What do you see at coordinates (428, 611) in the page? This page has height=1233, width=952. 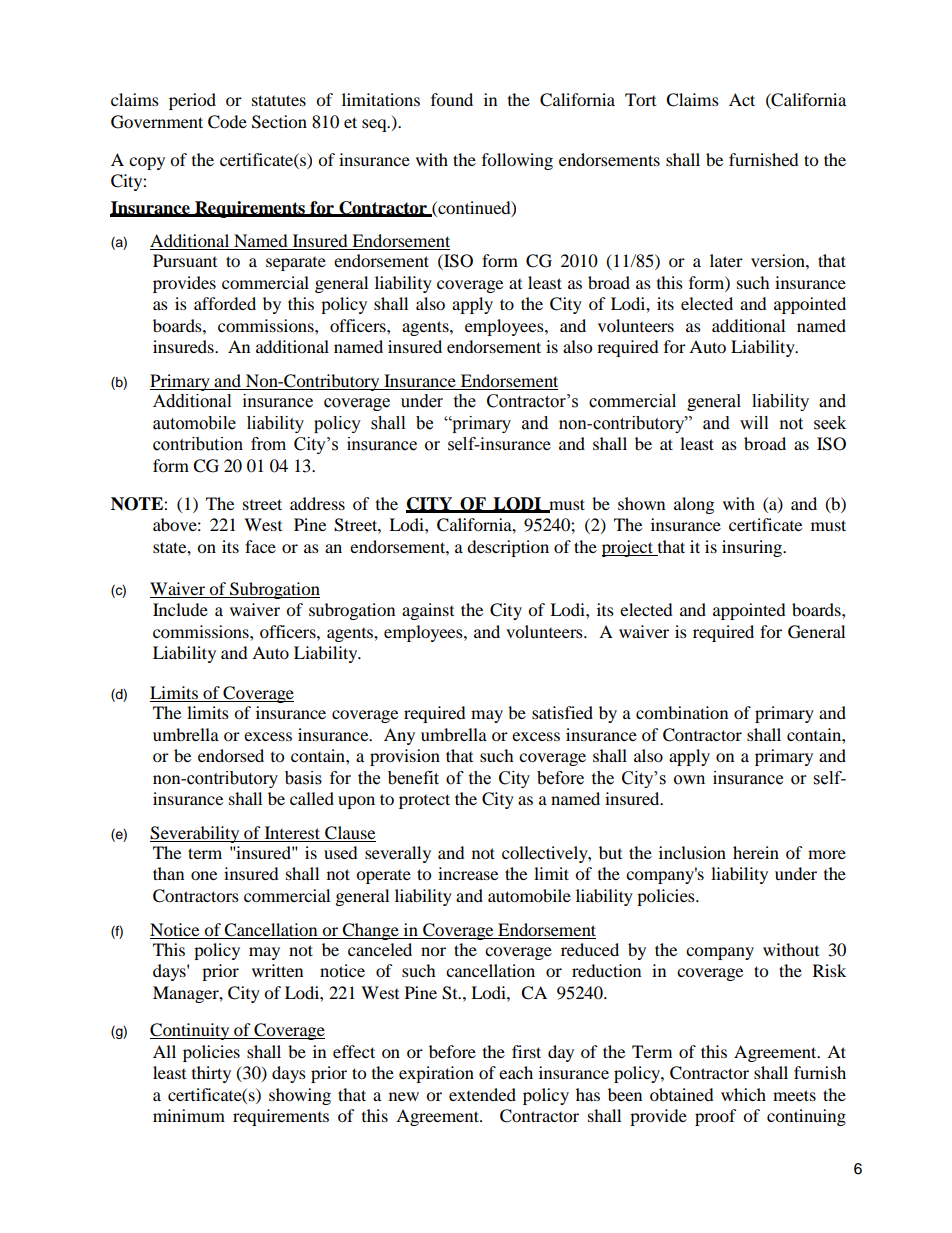 I see `against` at bounding box center [428, 611].
